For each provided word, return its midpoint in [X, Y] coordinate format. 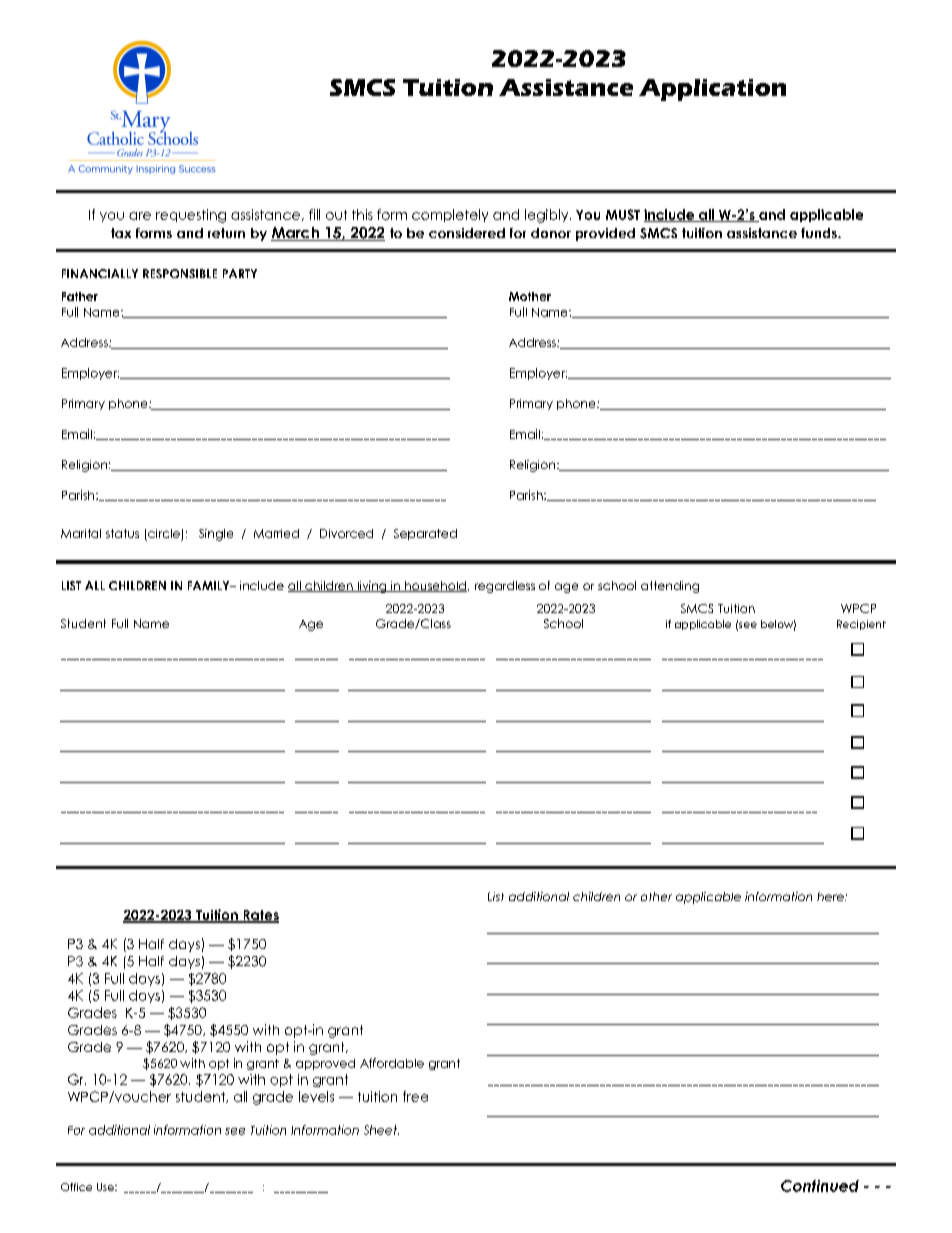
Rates [260, 916]
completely [450, 215]
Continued [820, 1186]
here [831, 896]
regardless [505, 587]
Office [76, 1187]
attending [670, 587]
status [122, 533]
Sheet [381, 1130]
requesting [191, 216]
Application [712, 90]
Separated [425, 534]
